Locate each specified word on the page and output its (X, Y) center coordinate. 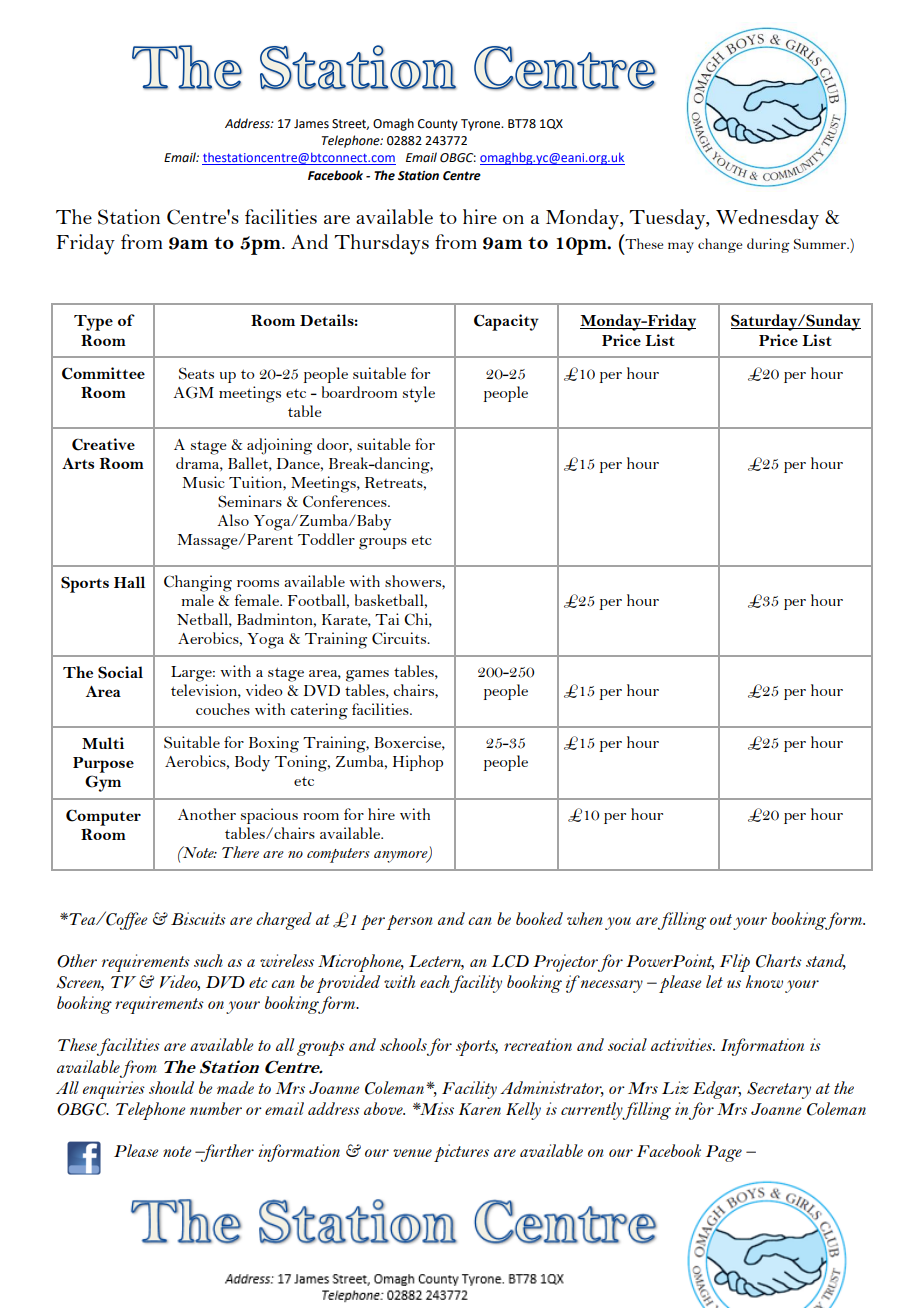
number (216, 1108)
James (311, 124)
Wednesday (767, 219)
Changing (198, 583)
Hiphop (418, 763)
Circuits (400, 638)
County (438, 125)
